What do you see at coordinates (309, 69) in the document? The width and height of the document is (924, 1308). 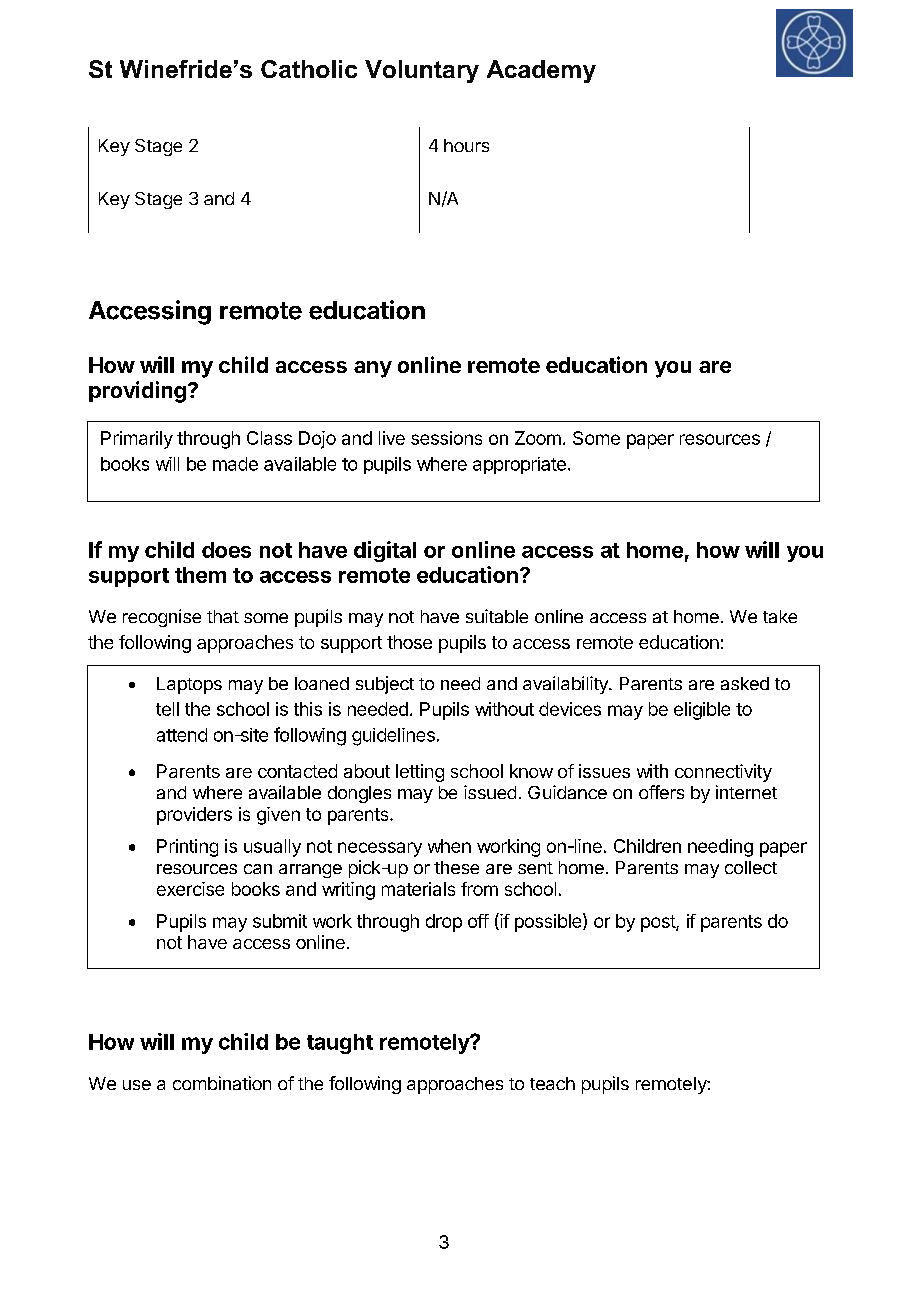 I see `Catholic` at bounding box center [309, 69].
